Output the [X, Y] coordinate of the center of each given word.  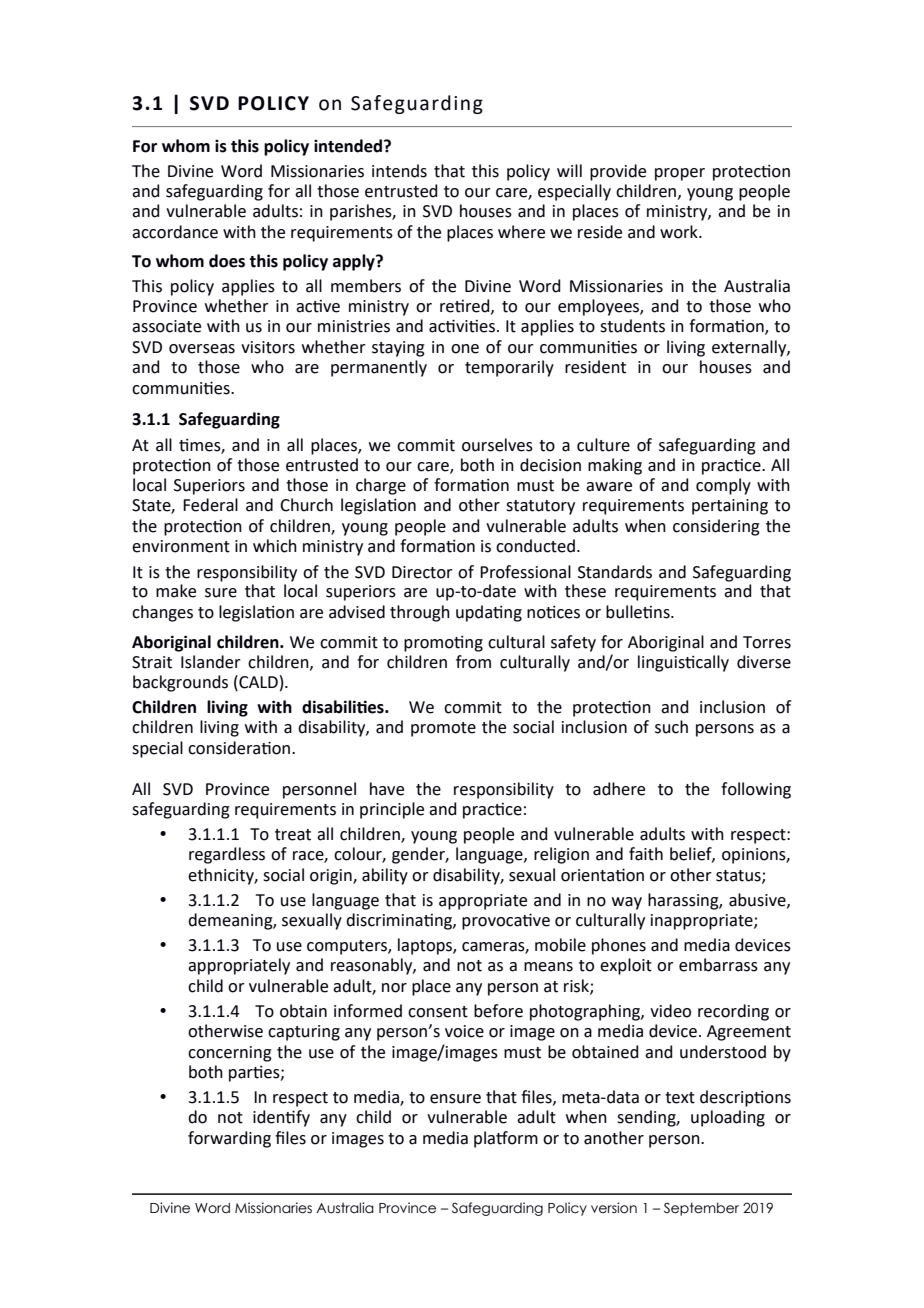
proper [680, 174]
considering [716, 527]
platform [506, 1139]
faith [646, 854]
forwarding [229, 1139]
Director [422, 572]
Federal [210, 505]
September [701, 1209]
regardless [227, 855]
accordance [175, 232]
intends [399, 171]
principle [392, 810]
